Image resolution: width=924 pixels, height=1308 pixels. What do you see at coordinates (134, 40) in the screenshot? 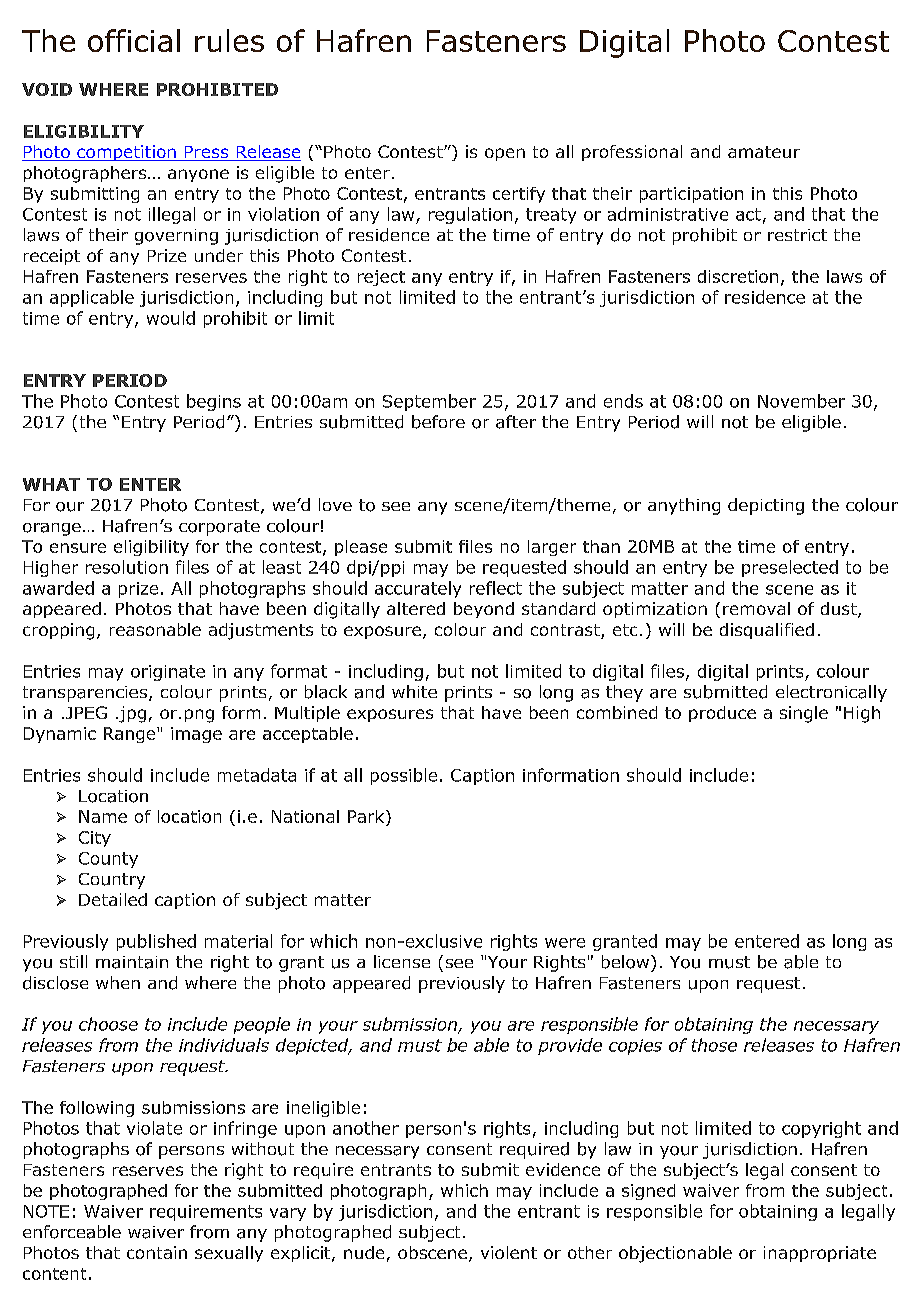
I see `official` at bounding box center [134, 40].
